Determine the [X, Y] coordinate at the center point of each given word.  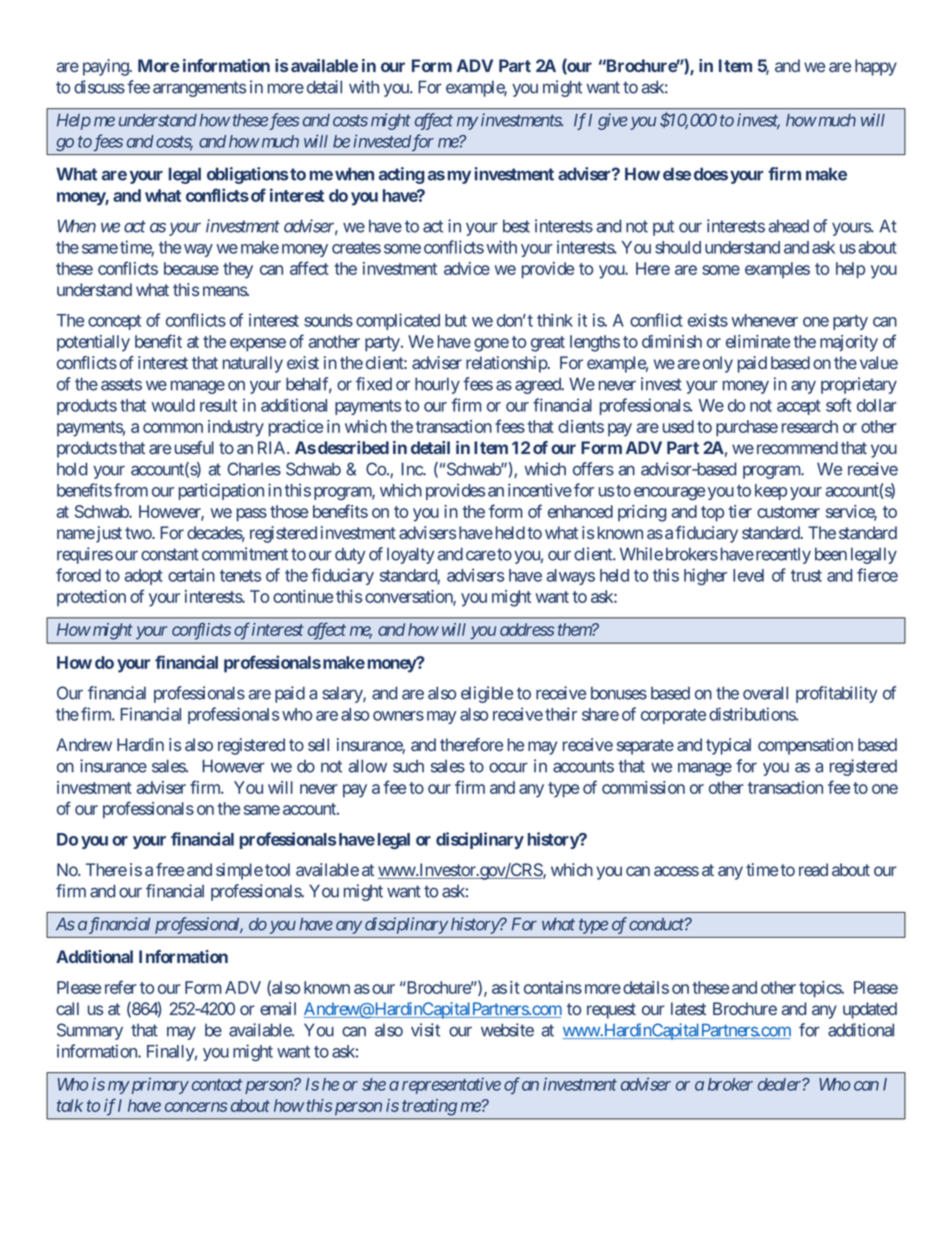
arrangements [199, 89]
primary [158, 1085]
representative [451, 1086]
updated [870, 1010]
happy [876, 67]
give [613, 121]
